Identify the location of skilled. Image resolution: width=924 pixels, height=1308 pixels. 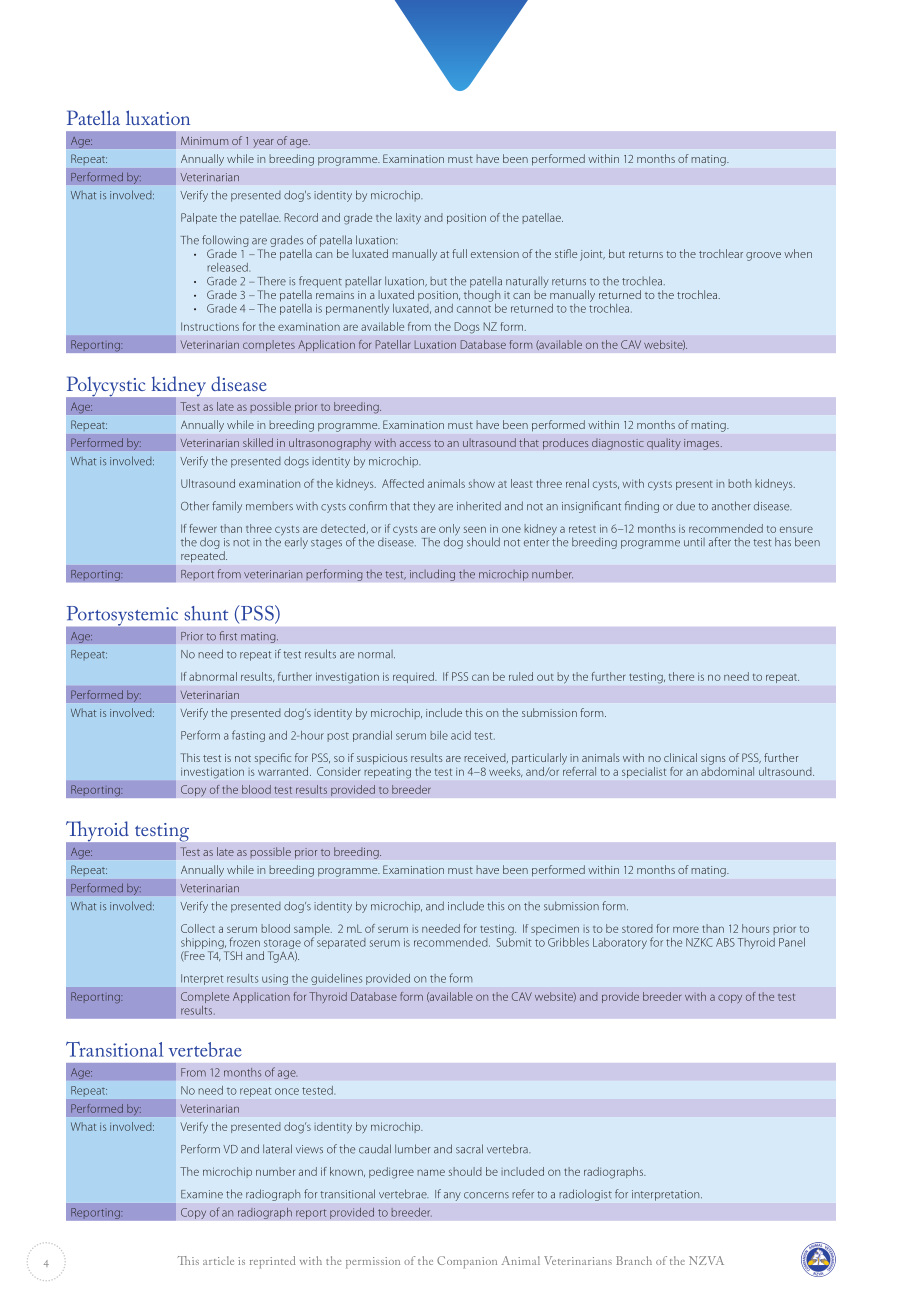
(258, 442).
